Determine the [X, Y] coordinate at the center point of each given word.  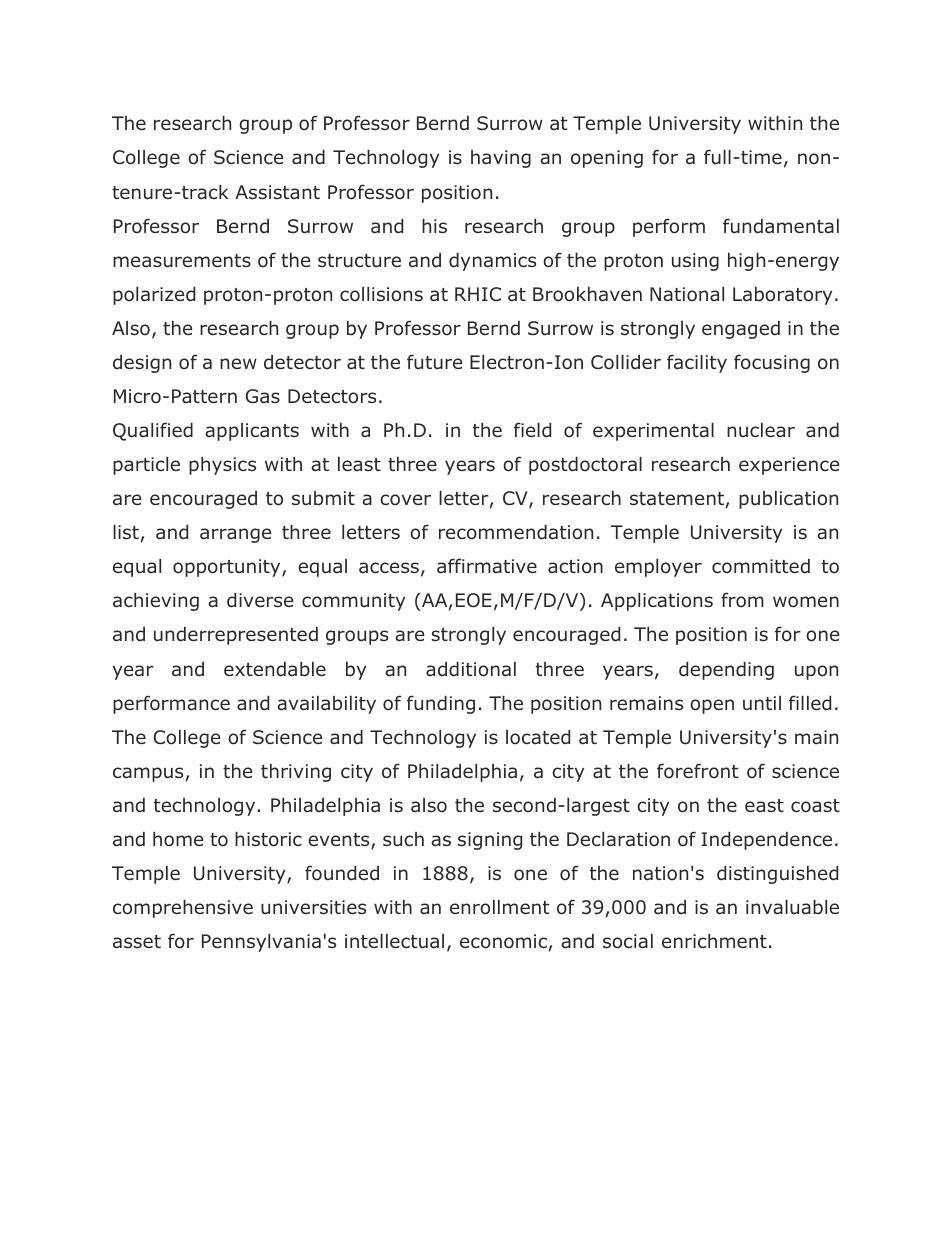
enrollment [499, 907]
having [501, 159]
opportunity [228, 568]
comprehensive [183, 909]
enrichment [714, 941]
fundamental [781, 226]
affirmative [487, 566]
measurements [182, 261]
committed [761, 566]
